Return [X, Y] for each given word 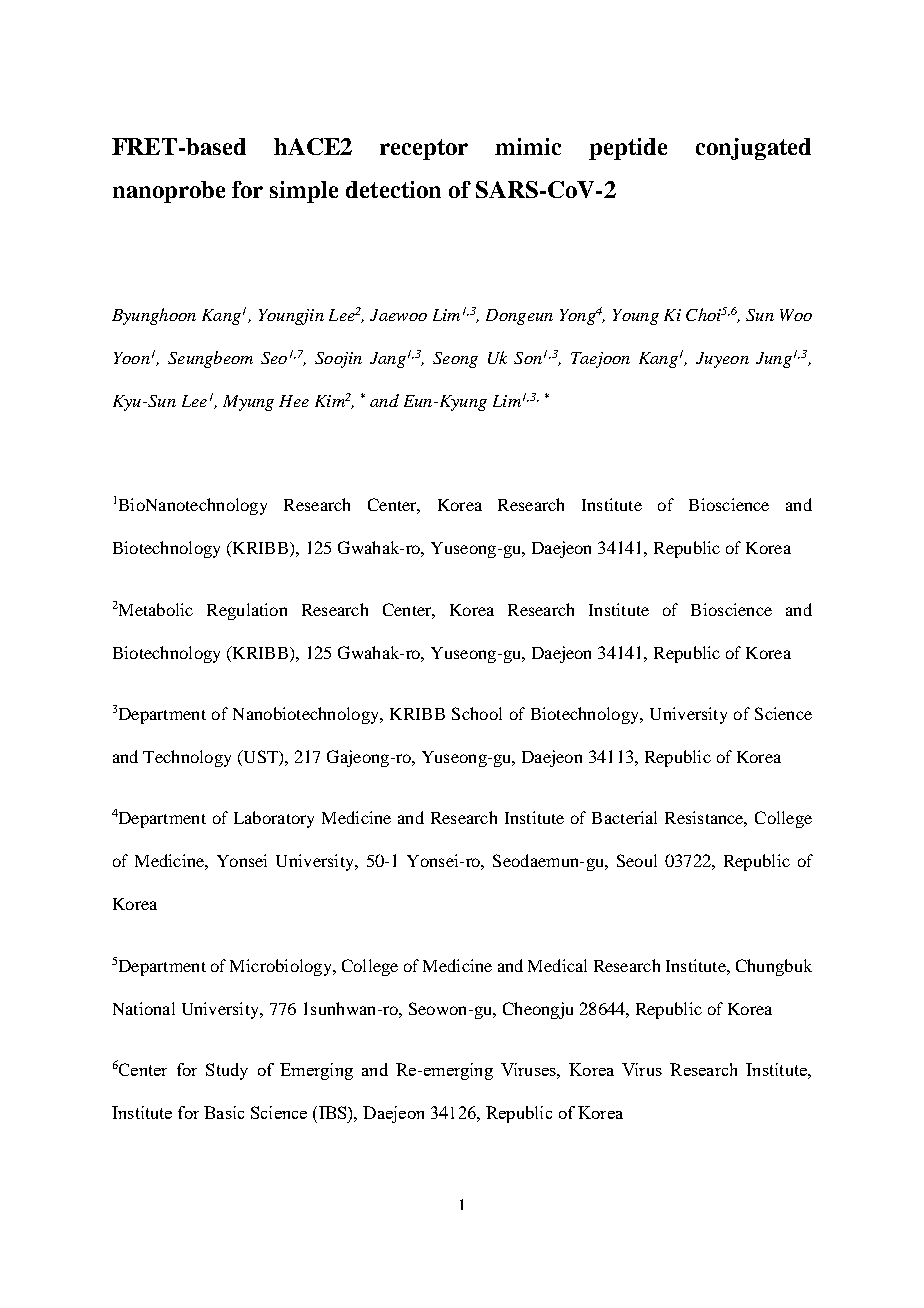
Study [227, 1071]
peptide [628, 149]
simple [304, 192]
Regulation [247, 611]
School [477, 713]
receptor [424, 149]
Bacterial [624, 817]
